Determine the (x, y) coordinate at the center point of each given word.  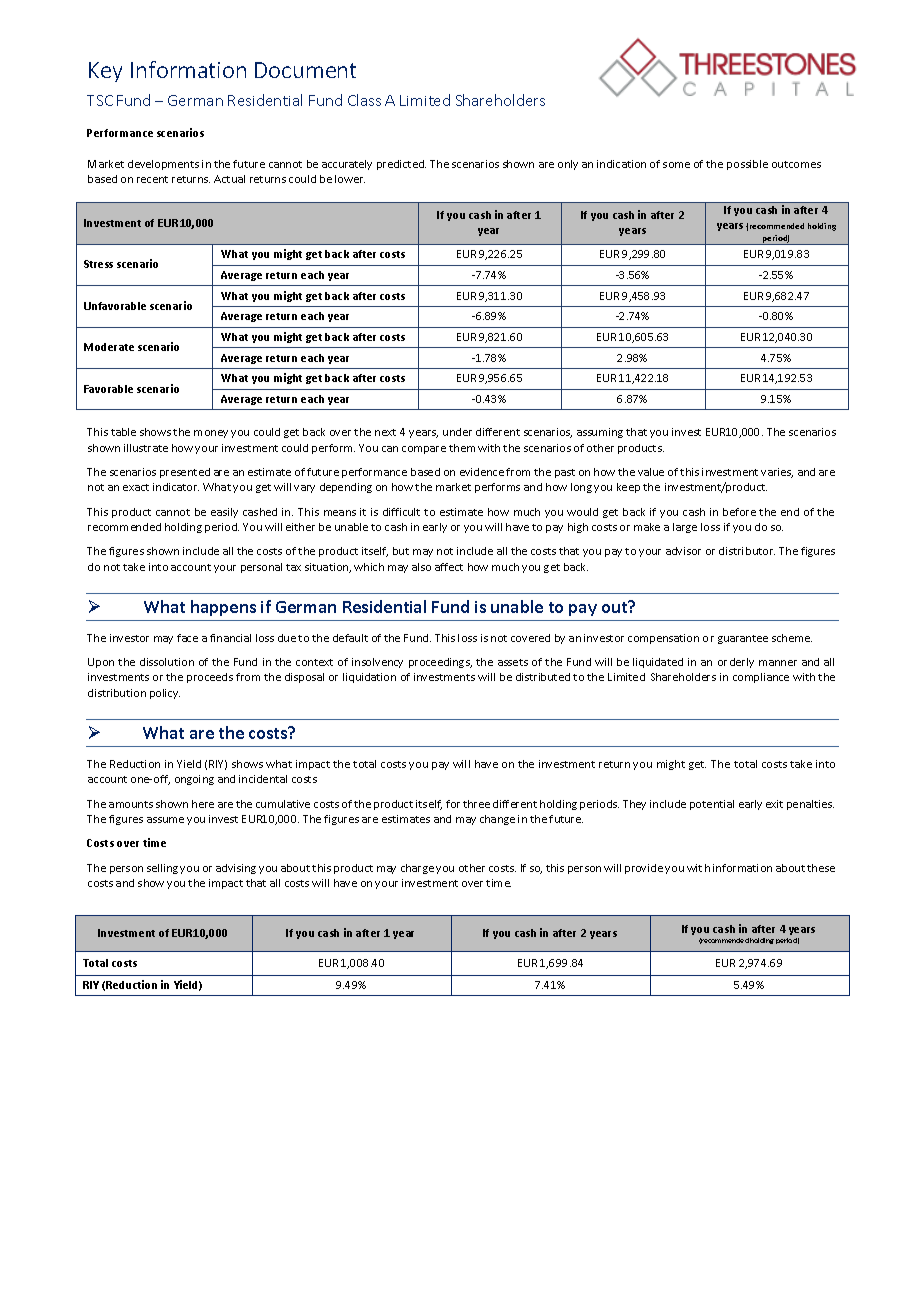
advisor (683, 551)
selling (162, 869)
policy (165, 694)
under (457, 432)
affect (449, 567)
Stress (98, 264)
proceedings (440, 663)
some (676, 165)
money (211, 434)
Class (364, 100)
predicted (401, 165)
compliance (761, 678)
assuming (600, 433)
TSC (100, 100)
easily (224, 513)
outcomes (796, 164)
